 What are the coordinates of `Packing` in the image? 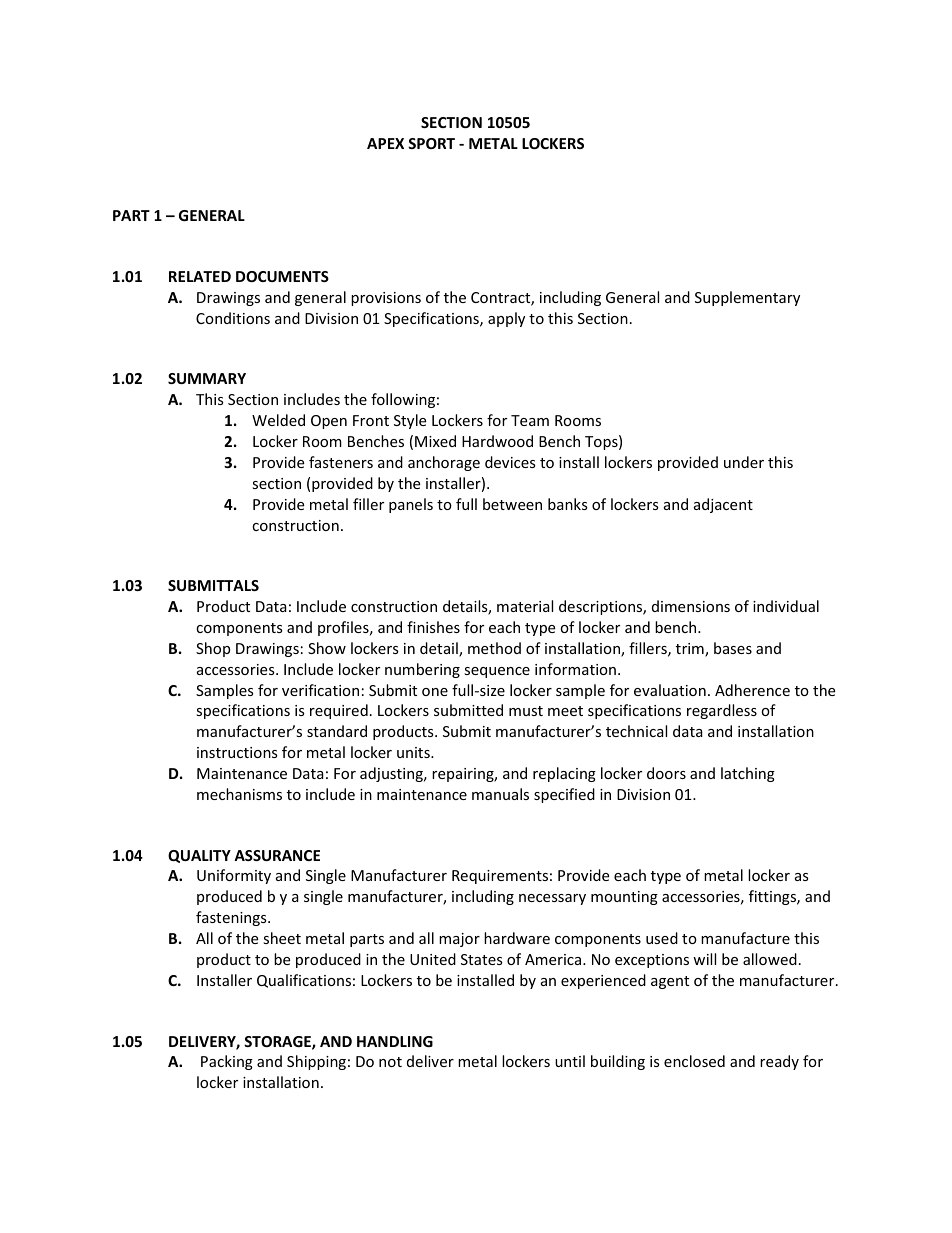 It's located at (227, 1062).
